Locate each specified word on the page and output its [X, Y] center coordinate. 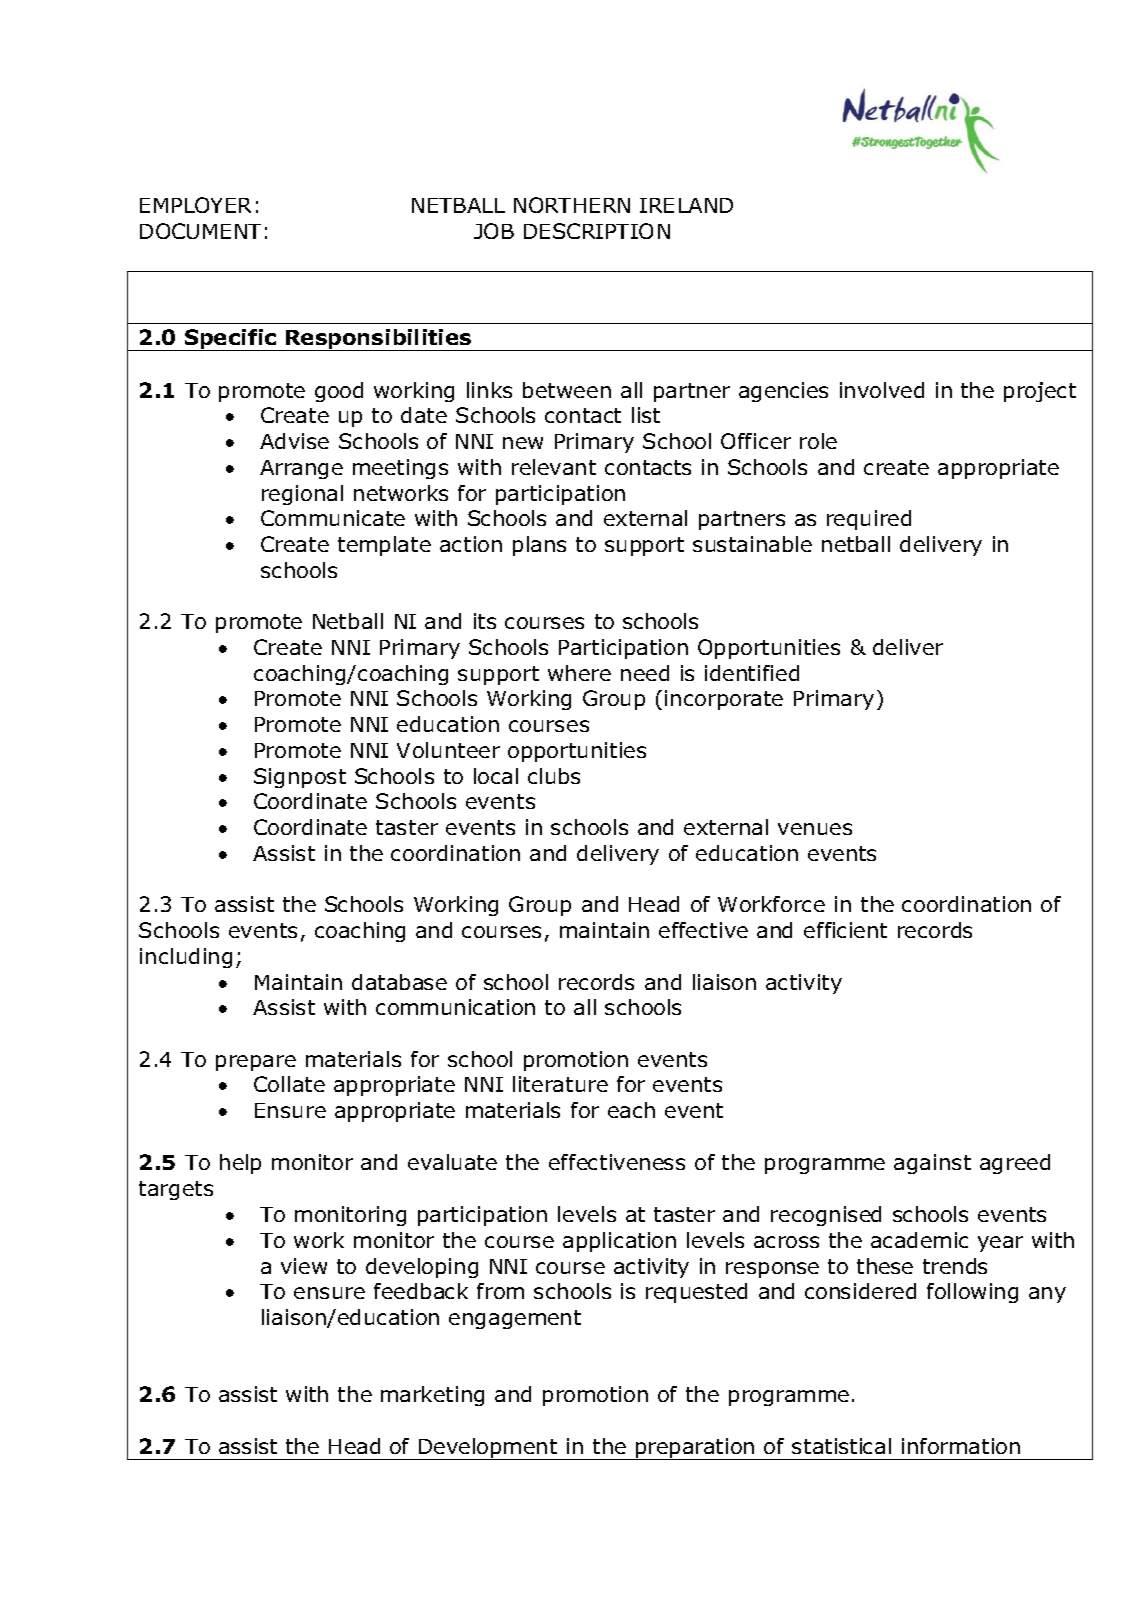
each [631, 1110]
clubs [554, 776]
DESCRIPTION [597, 231]
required [869, 520]
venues [815, 829]
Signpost [300, 778]
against [932, 1164]
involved [882, 390]
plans [539, 546]
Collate [289, 1084]
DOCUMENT [200, 231]
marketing [432, 1396]
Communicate [333, 518]
